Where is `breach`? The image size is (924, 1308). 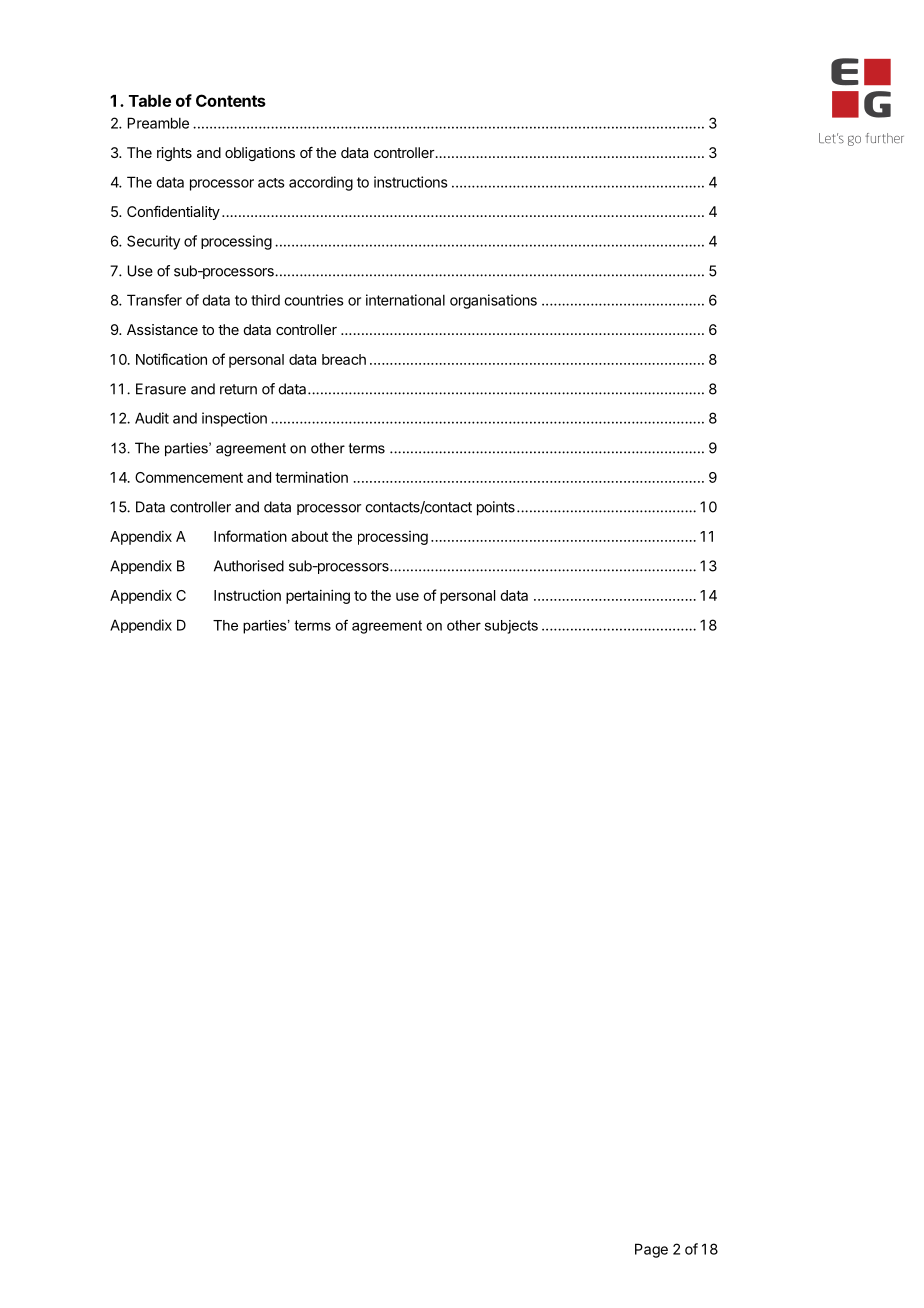 breach is located at coordinates (344, 359).
